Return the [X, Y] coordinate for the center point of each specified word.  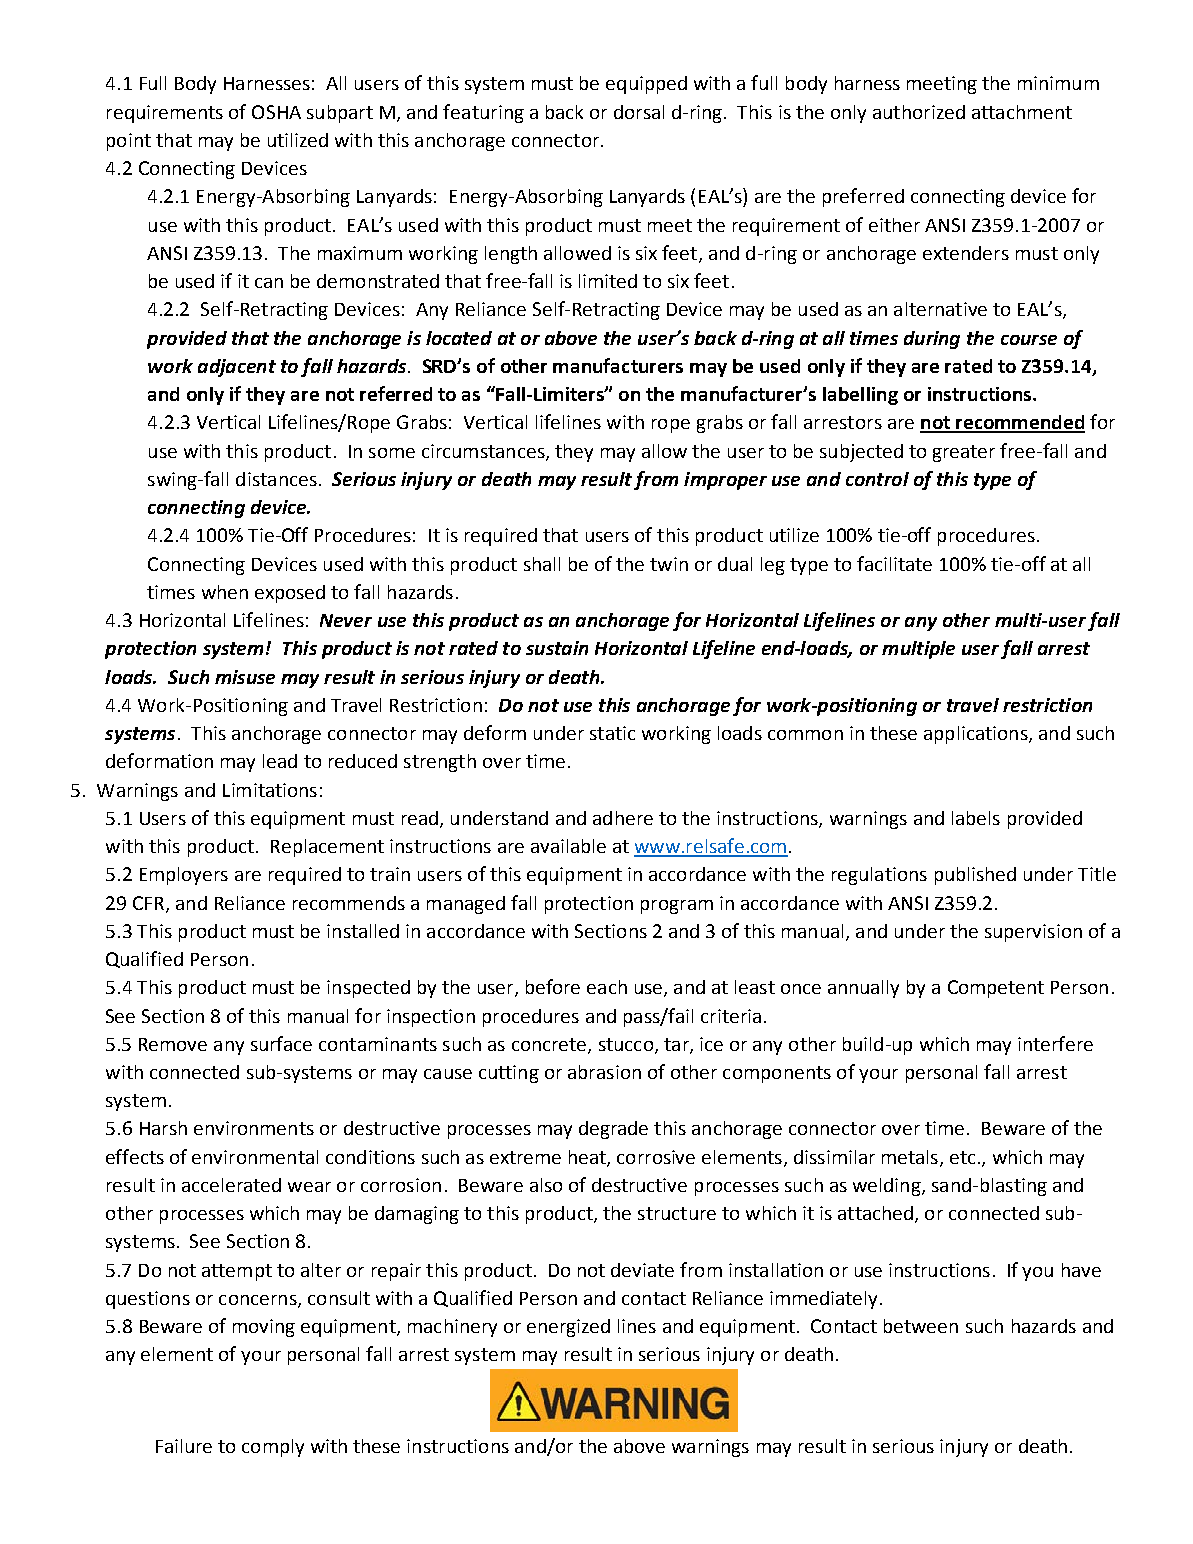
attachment [1022, 112]
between [921, 1326]
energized [568, 1328]
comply [273, 1448]
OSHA [276, 112]
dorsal [639, 112]
